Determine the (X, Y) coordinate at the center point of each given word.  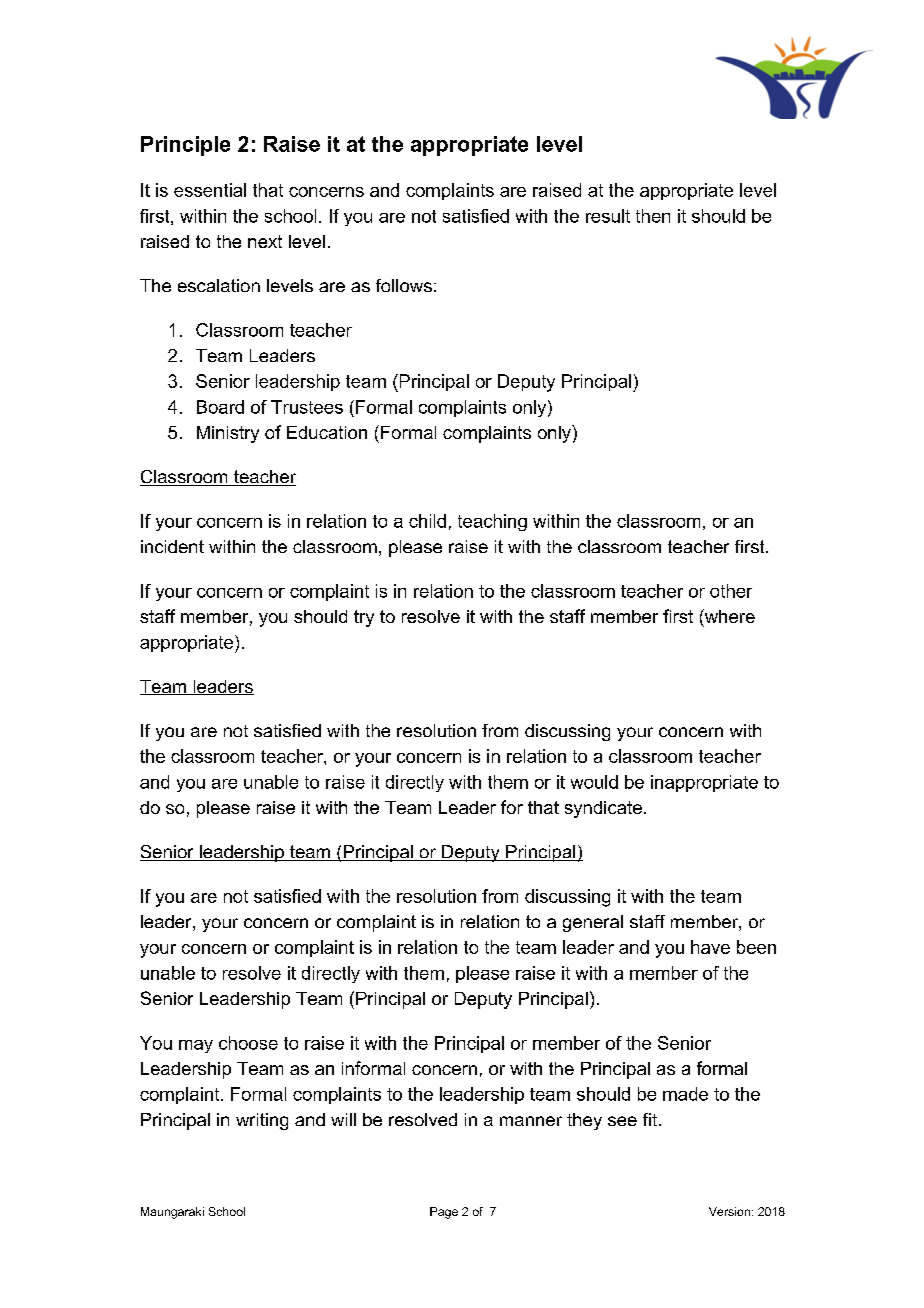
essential (210, 190)
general (593, 923)
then (653, 216)
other (731, 591)
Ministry (228, 434)
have (710, 947)
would (594, 782)
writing (262, 1121)
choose (248, 1043)
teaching (492, 522)
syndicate (603, 809)
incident (172, 546)
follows (404, 285)
